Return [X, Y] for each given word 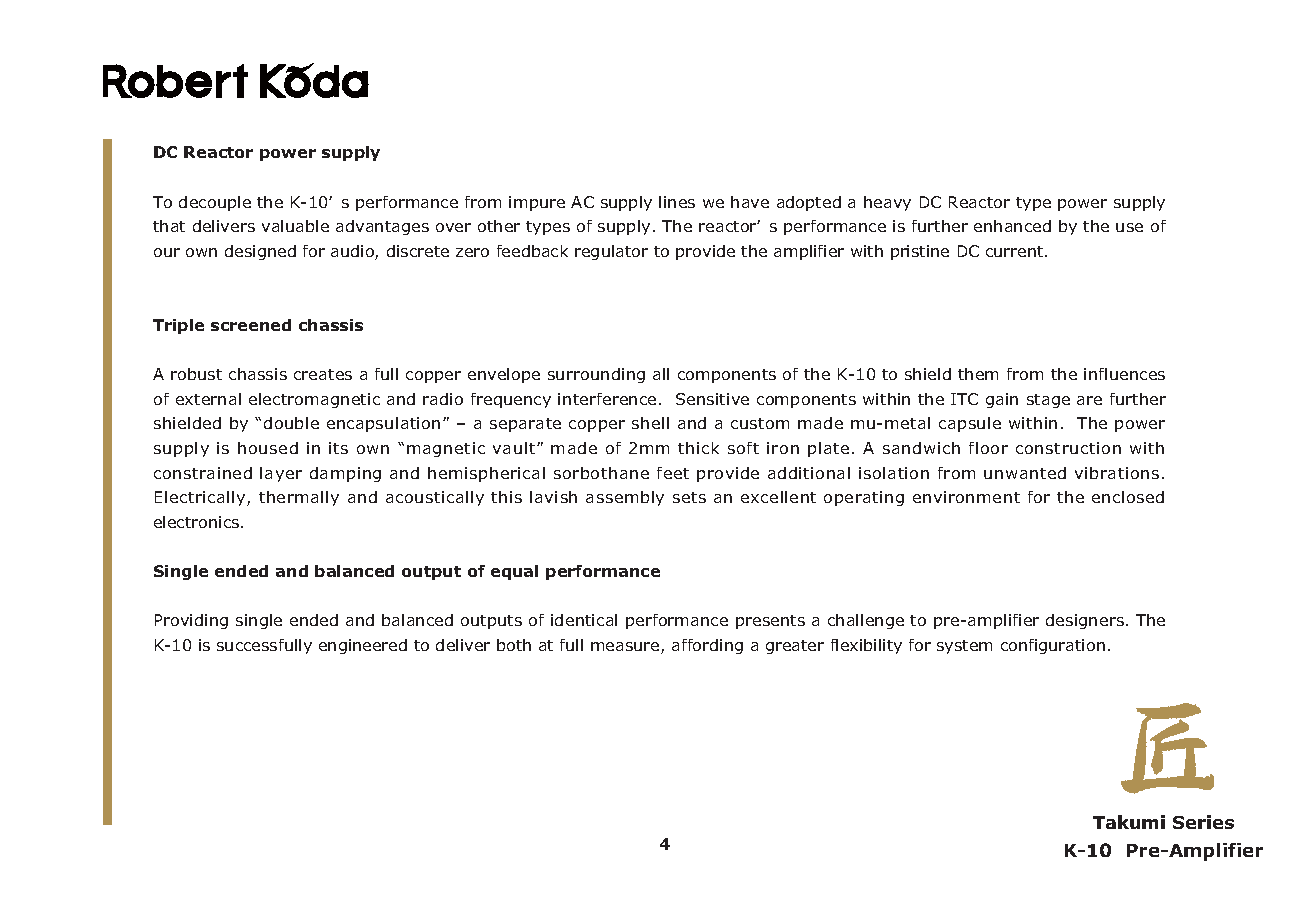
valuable [295, 226]
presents [770, 622]
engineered [363, 646]
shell [650, 423]
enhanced [1012, 226]
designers [1085, 621]
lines [677, 202]
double [291, 423]
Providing [191, 621]
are [1089, 400]
